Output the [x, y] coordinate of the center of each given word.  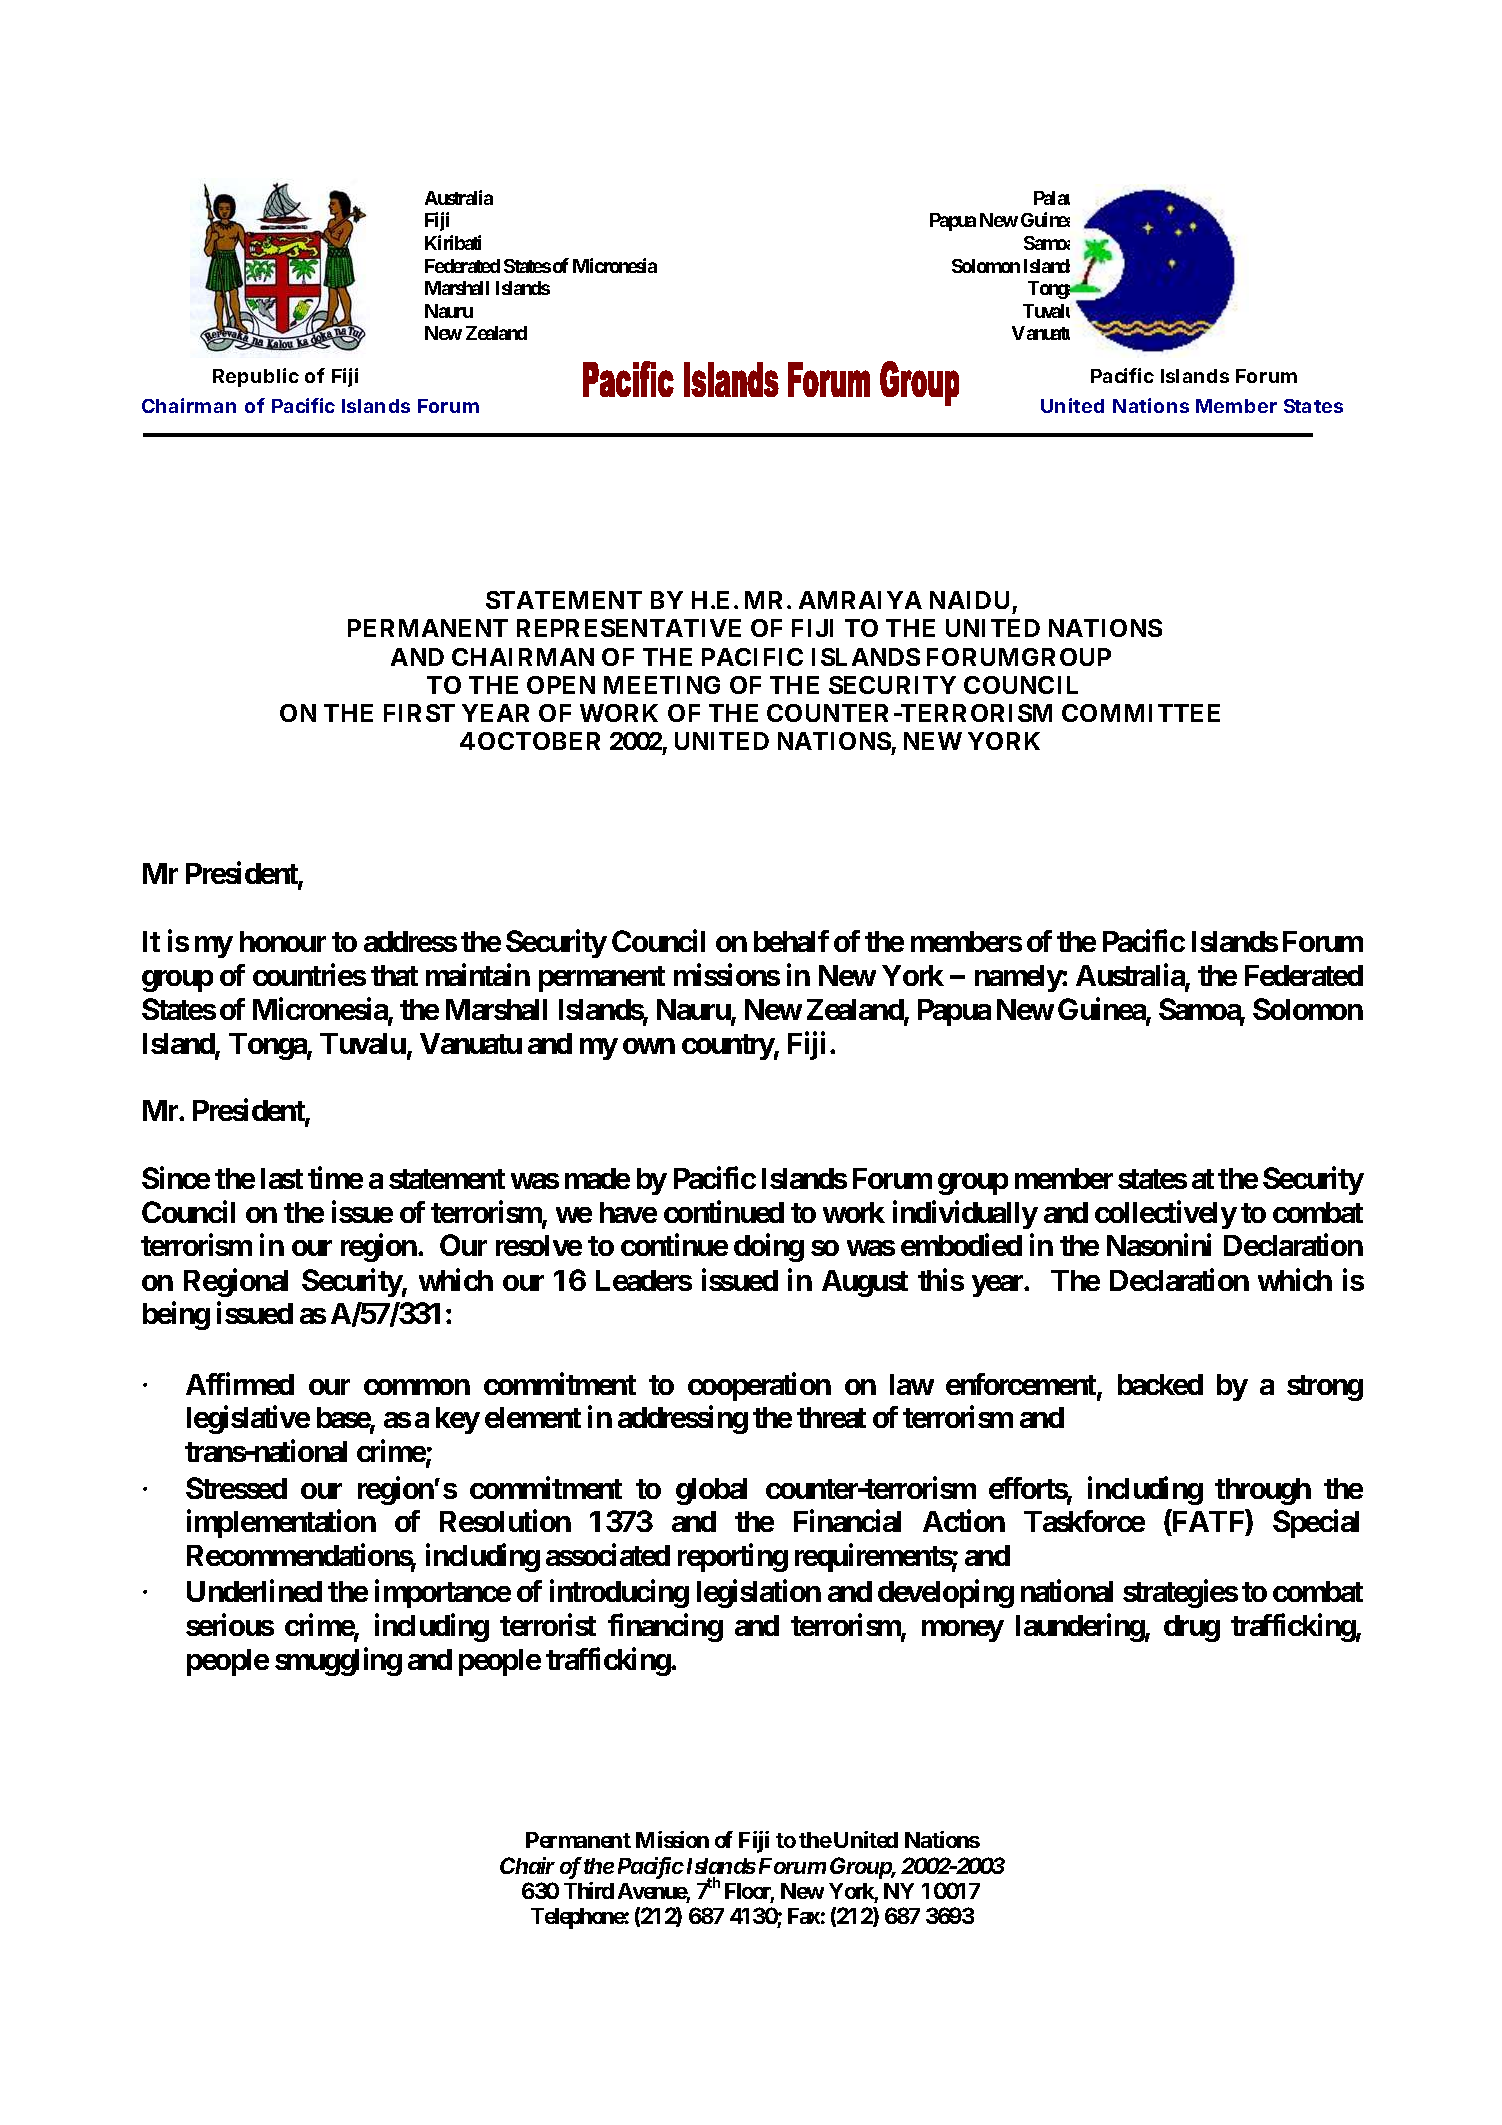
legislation [759, 1594]
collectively [1166, 1215]
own [649, 1046]
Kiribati [453, 242]
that [394, 975]
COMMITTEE [1141, 713]
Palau [1052, 198]
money [963, 1631]
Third [589, 1890]
